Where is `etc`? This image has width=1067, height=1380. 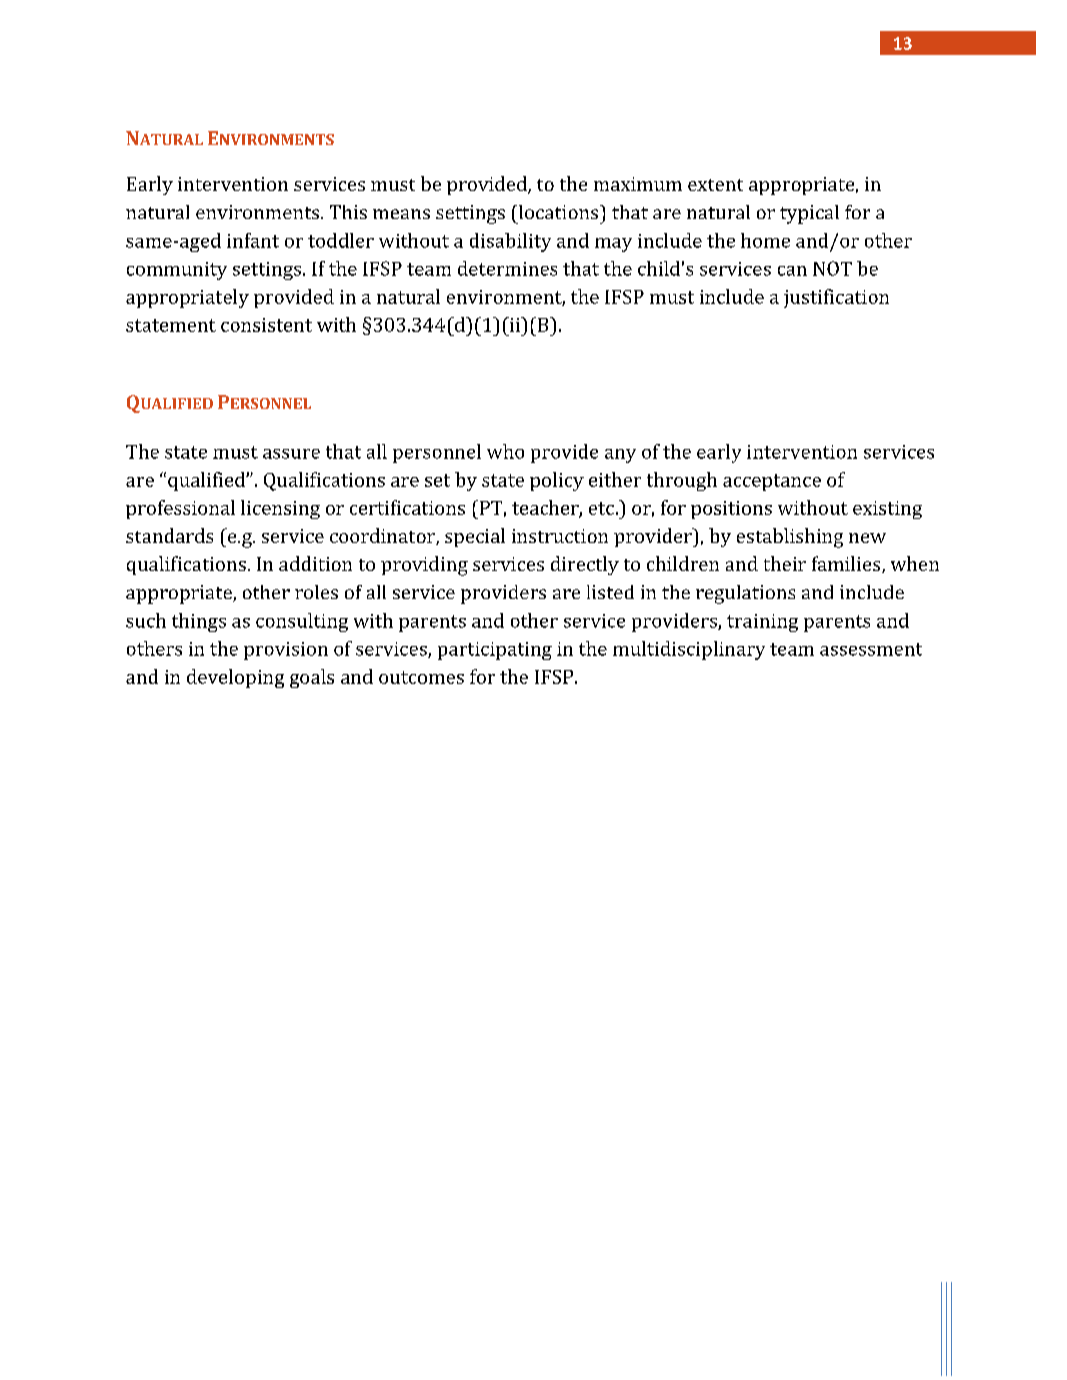
etc is located at coordinates (601, 508).
